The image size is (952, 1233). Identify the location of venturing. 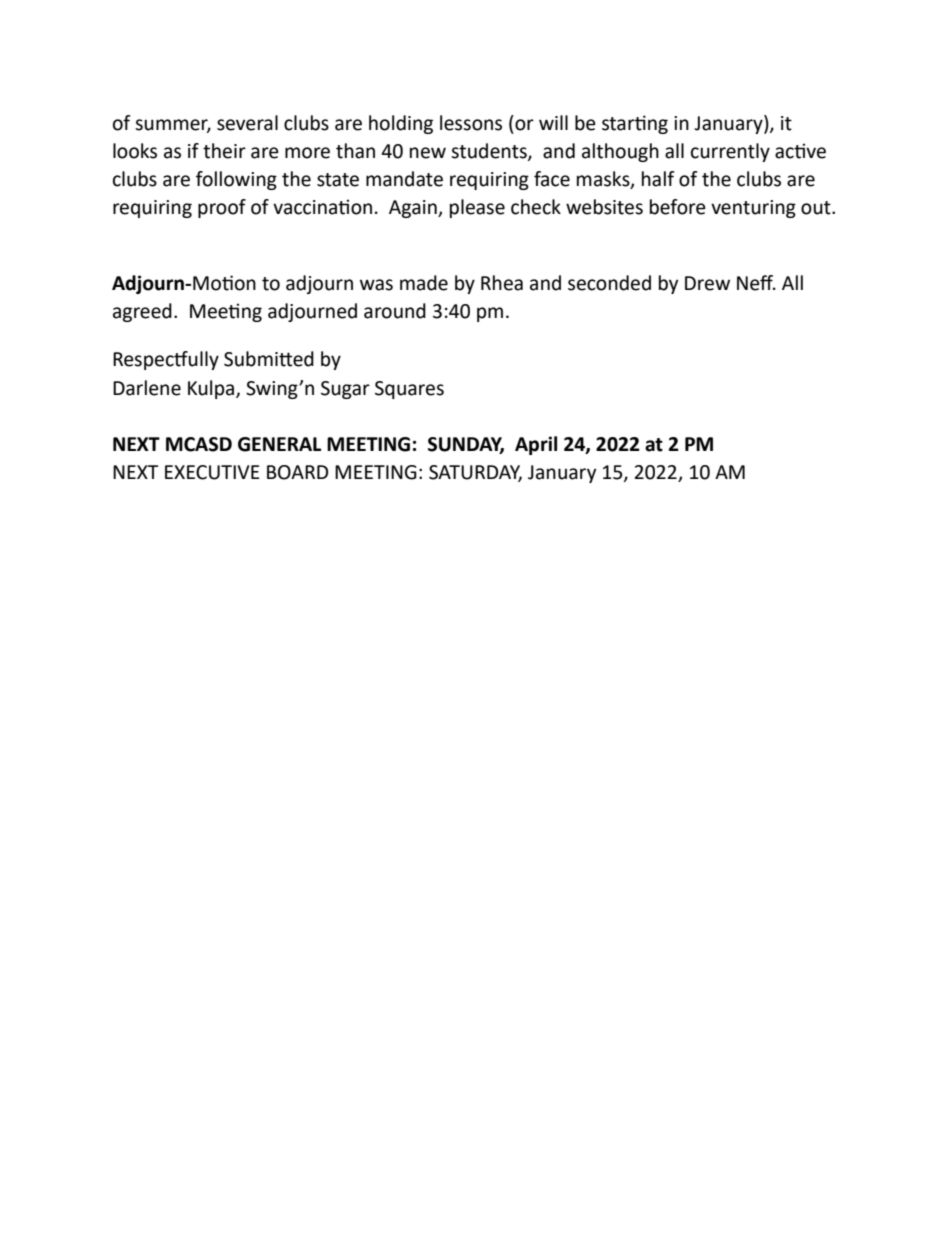
(753, 209).
